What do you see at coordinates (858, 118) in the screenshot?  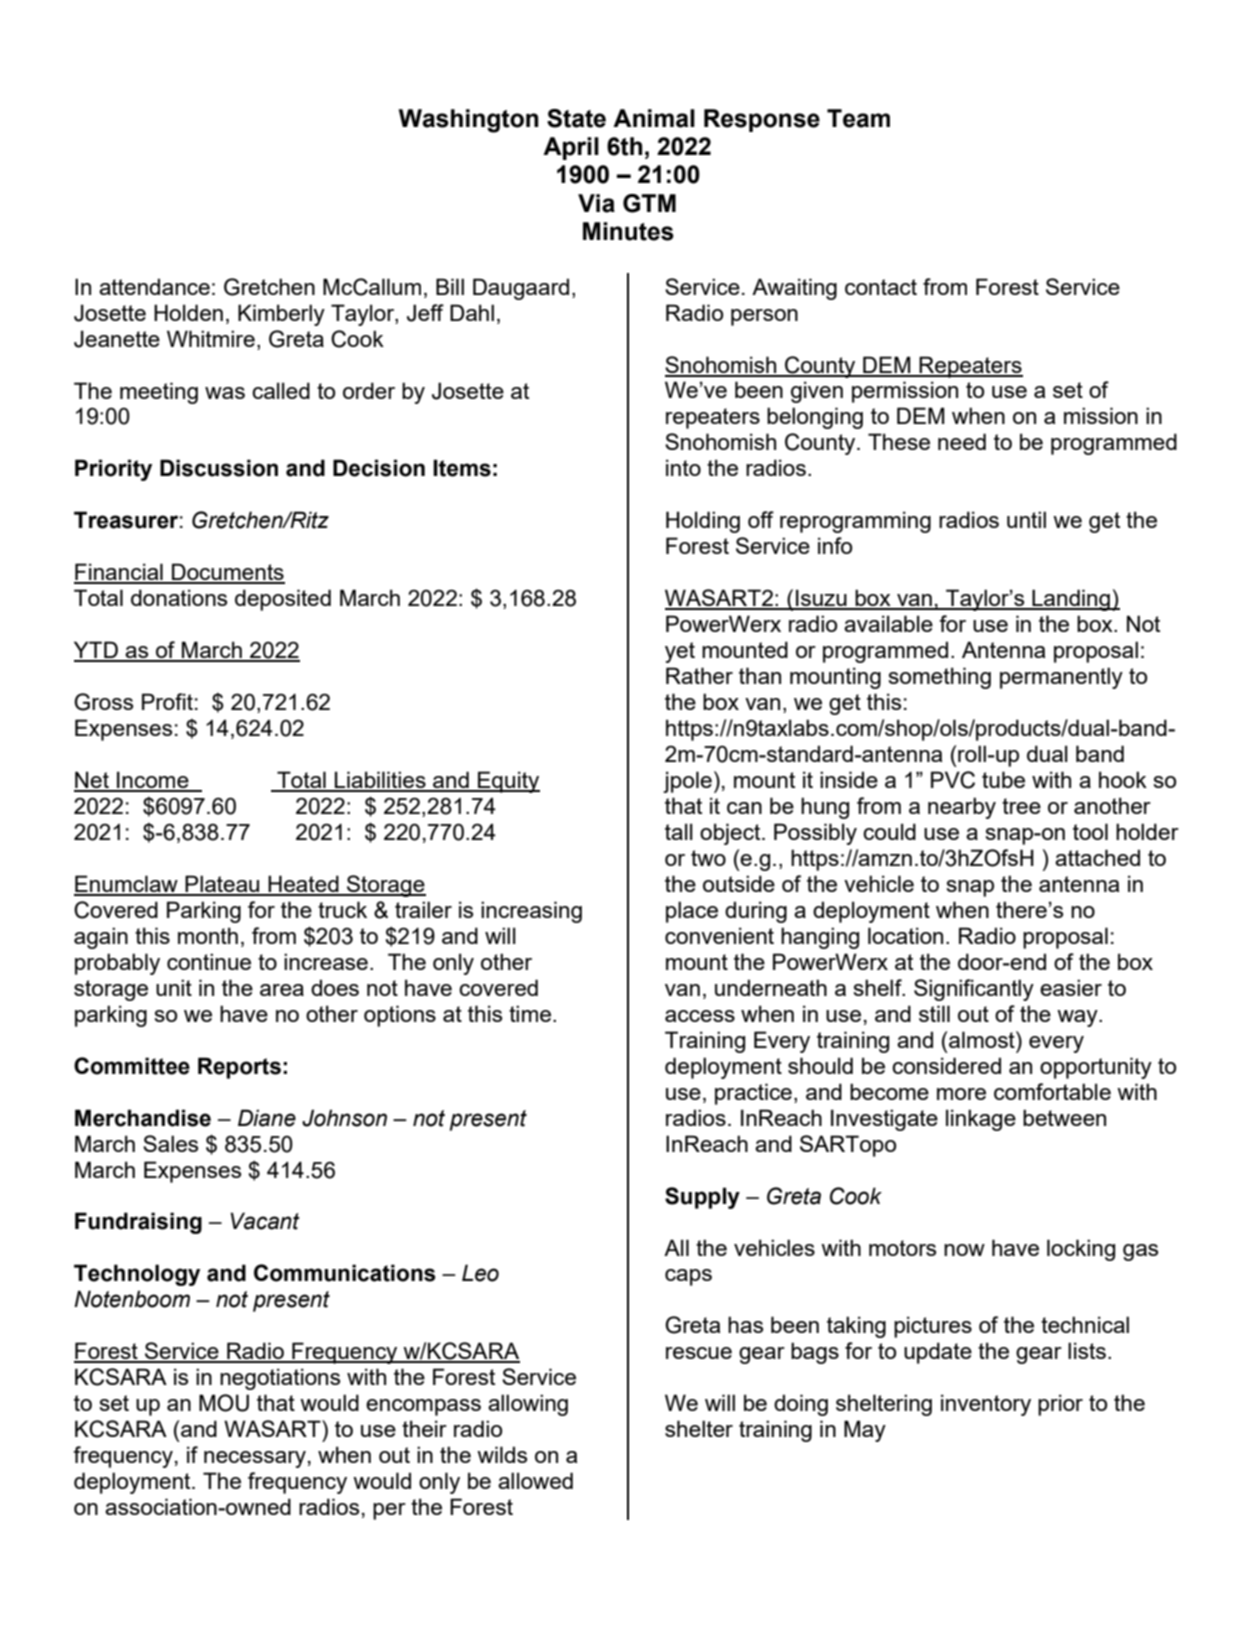 I see `Team` at bounding box center [858, 118].
